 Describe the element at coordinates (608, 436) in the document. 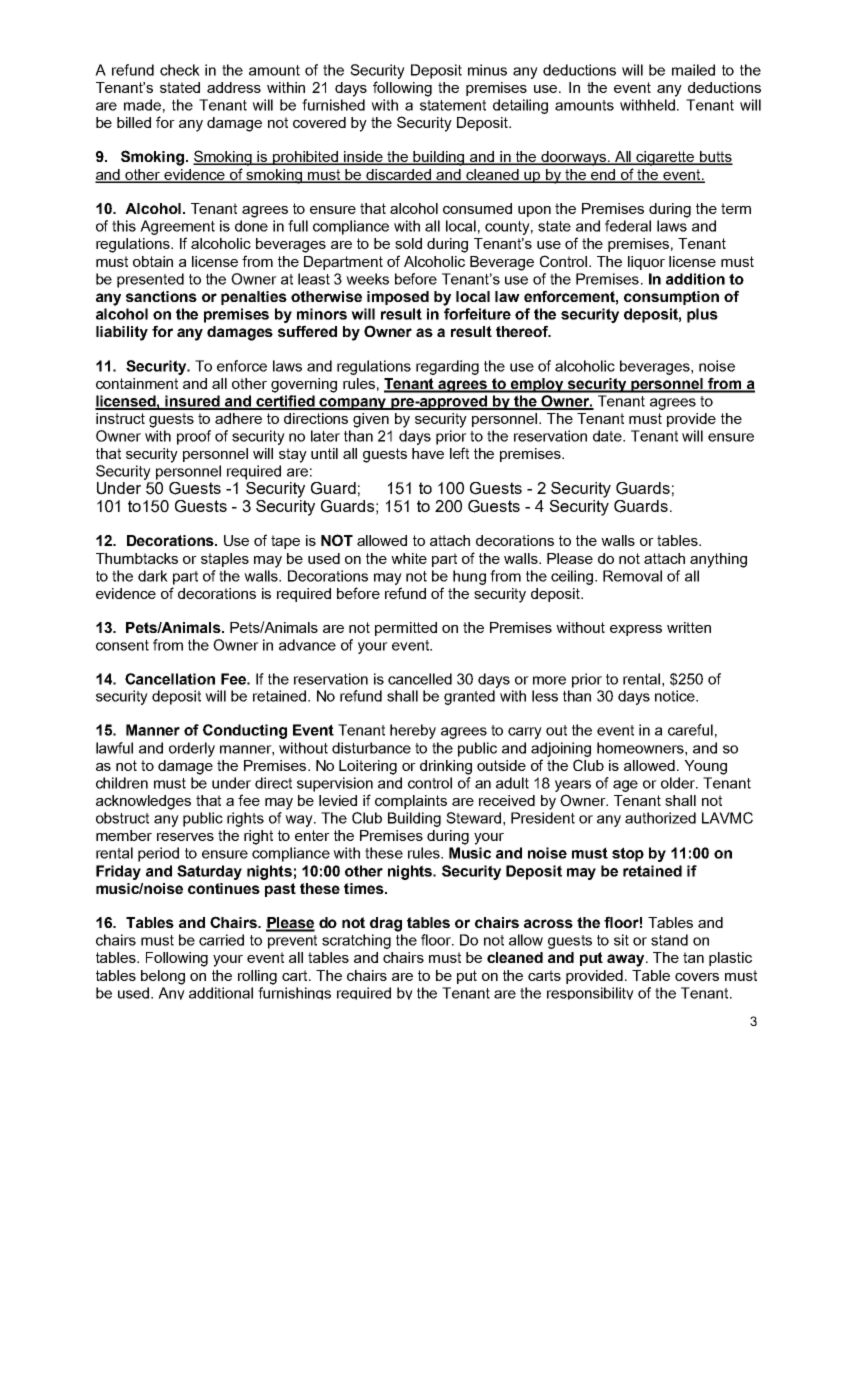

I see `date` at that location.
